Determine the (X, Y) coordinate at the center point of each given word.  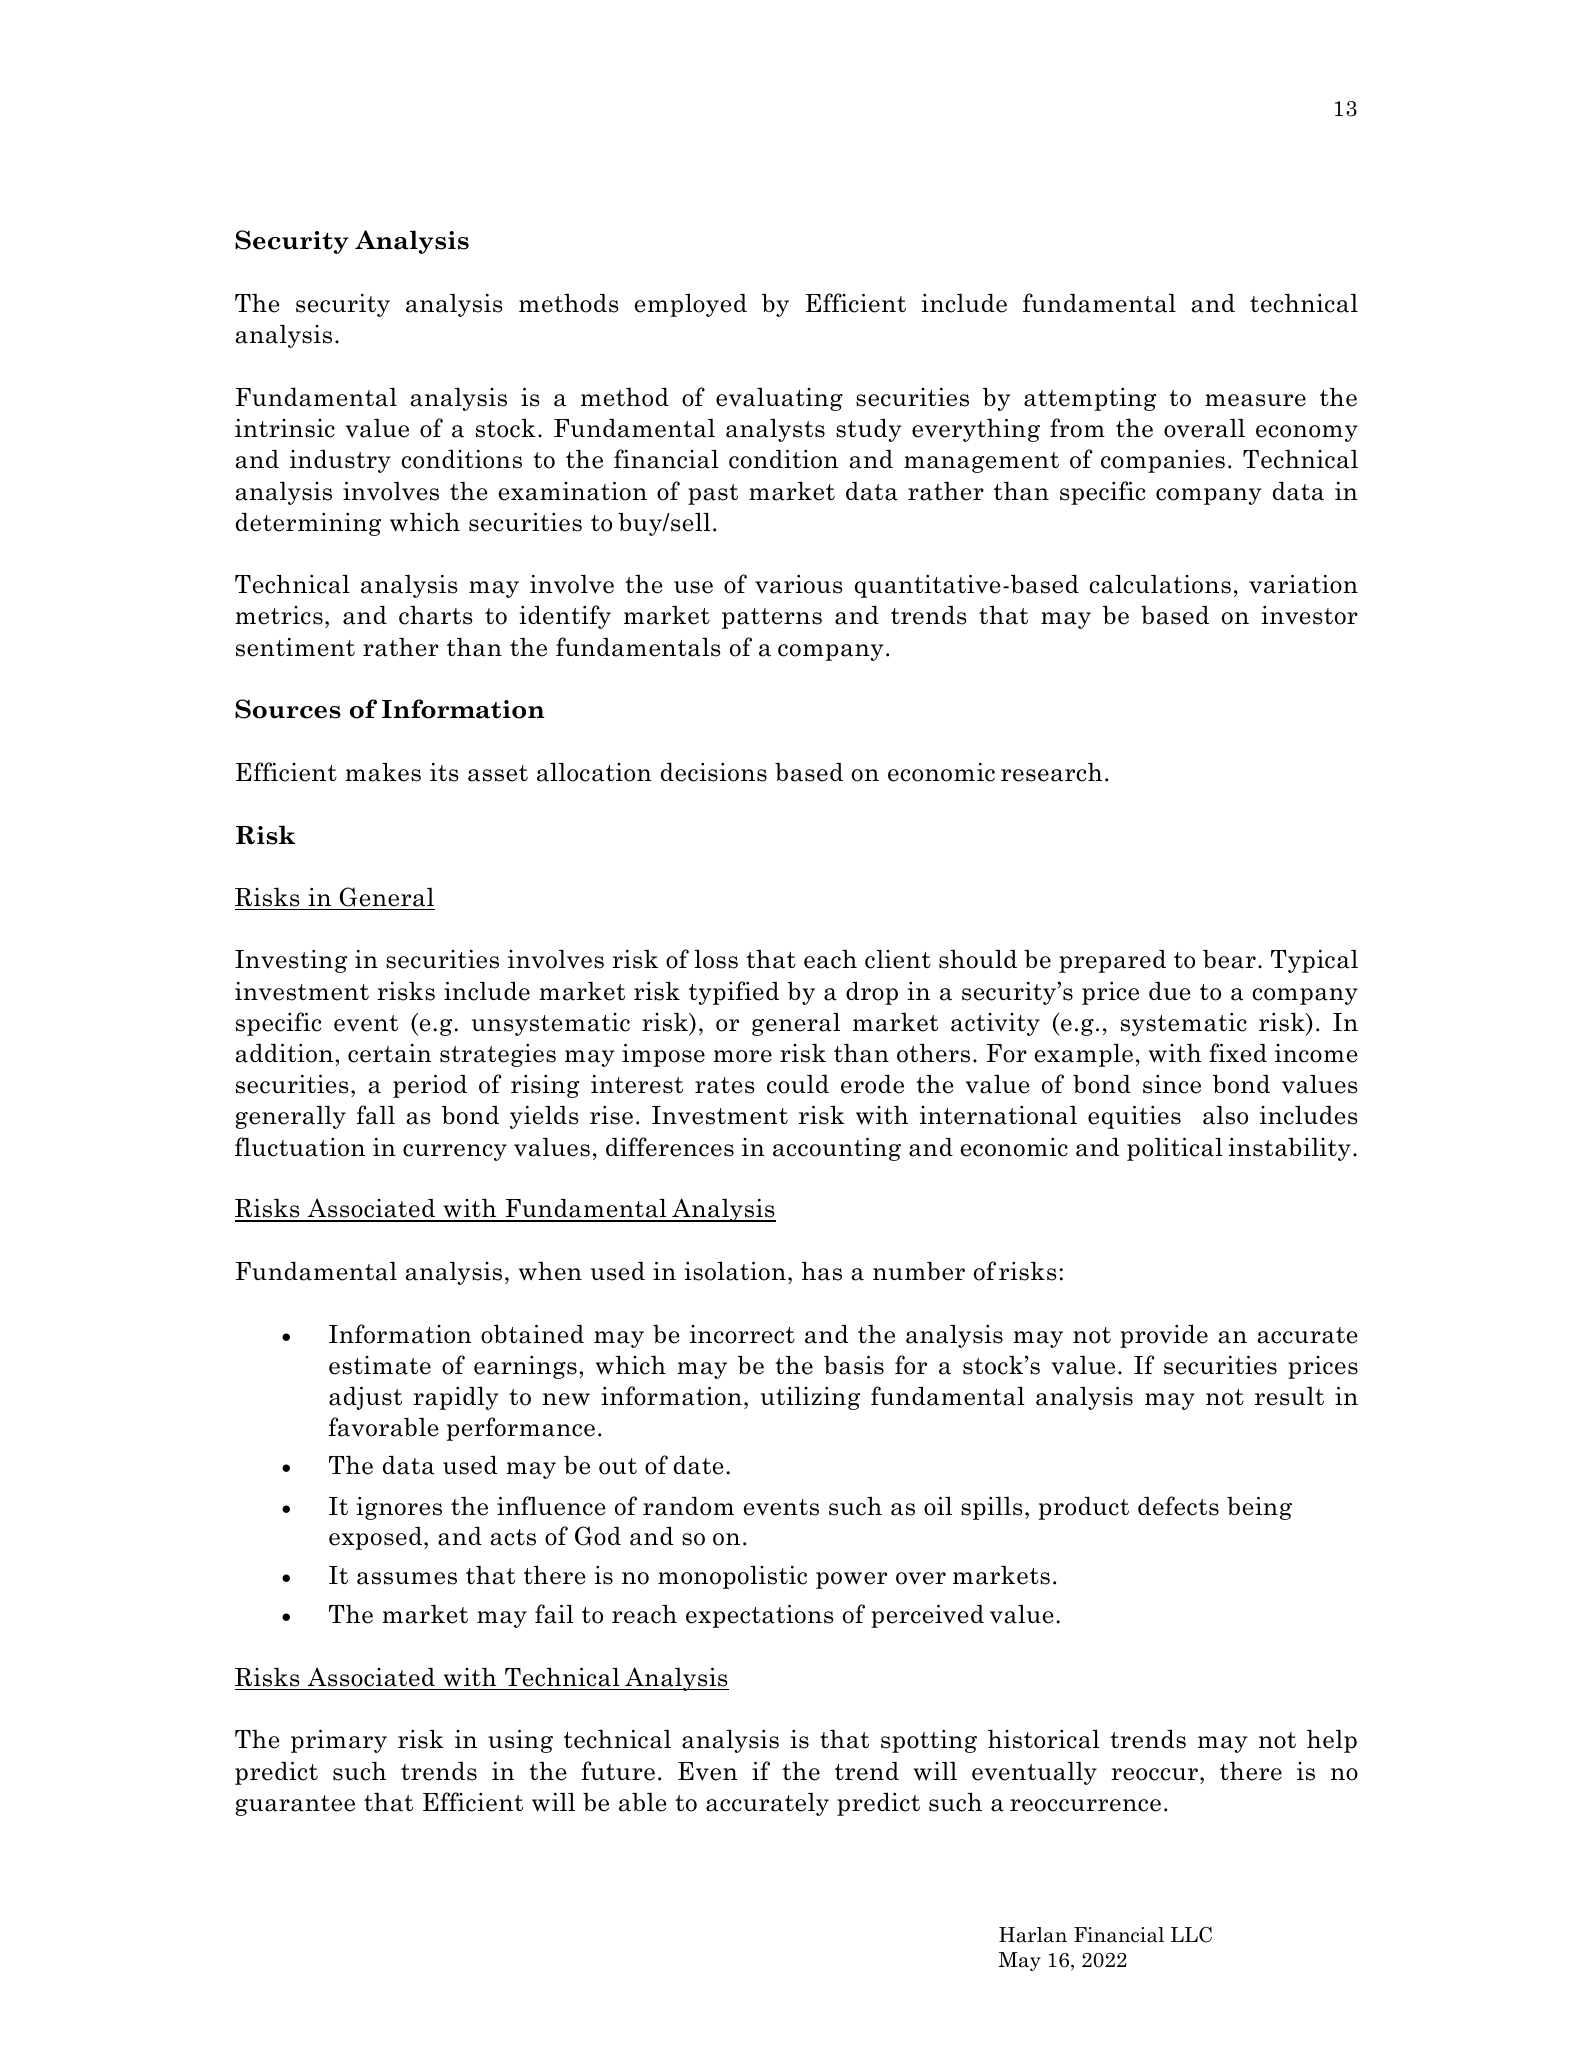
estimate (380, 1365)
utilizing (810, 1398)
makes (383, 772)
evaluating (779, 399)
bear (1229, 959)
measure (1255, 400)
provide (1164, 1336)
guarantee (295, 1805)
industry (340, 461)
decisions (714, 772)
